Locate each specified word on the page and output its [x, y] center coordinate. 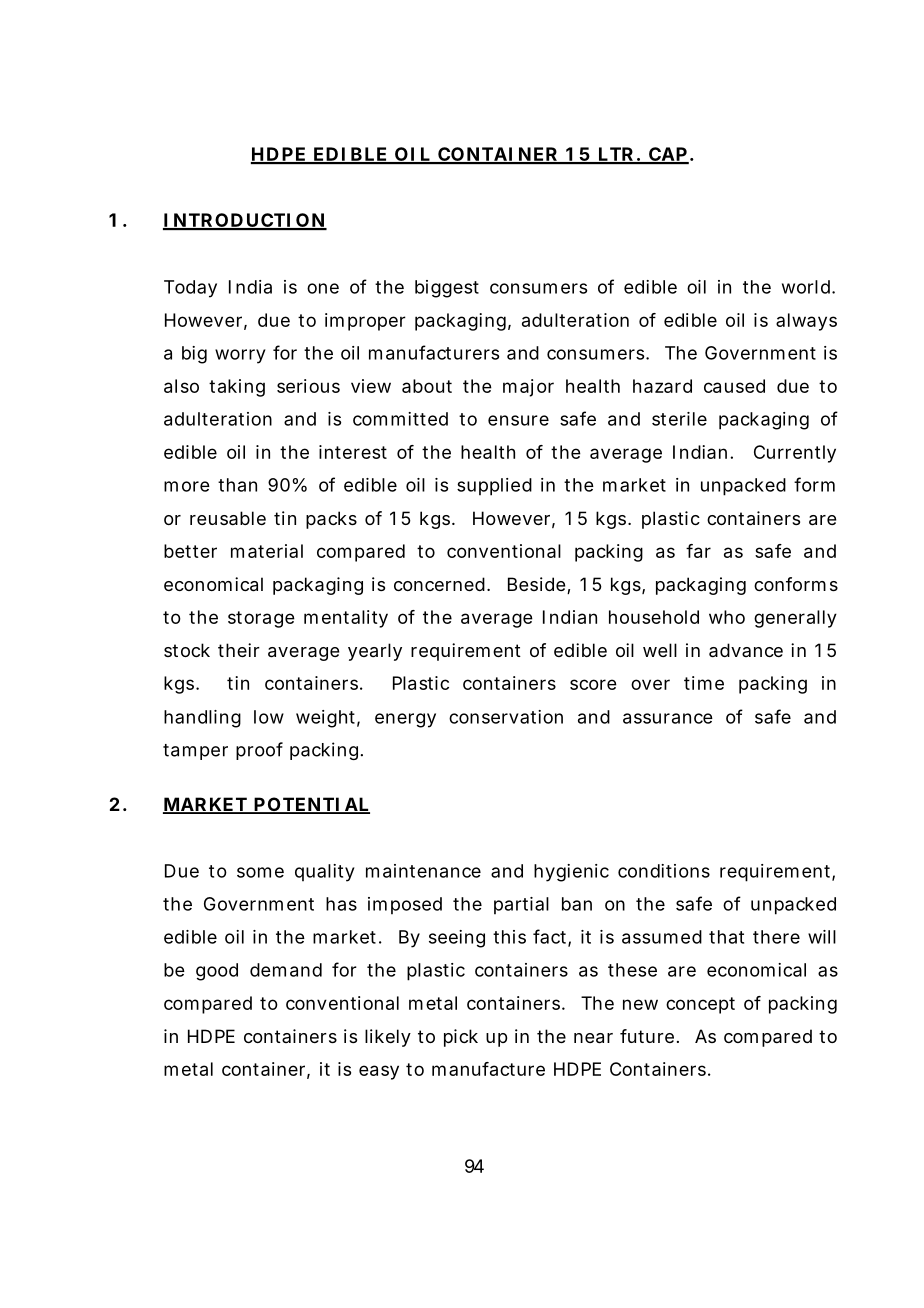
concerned [441, 584]
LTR [617, 155]
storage [261, 619]
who [727, 617]
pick [461, 1038]
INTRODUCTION [245, 221]
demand [286, 970]
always [806, 322]
